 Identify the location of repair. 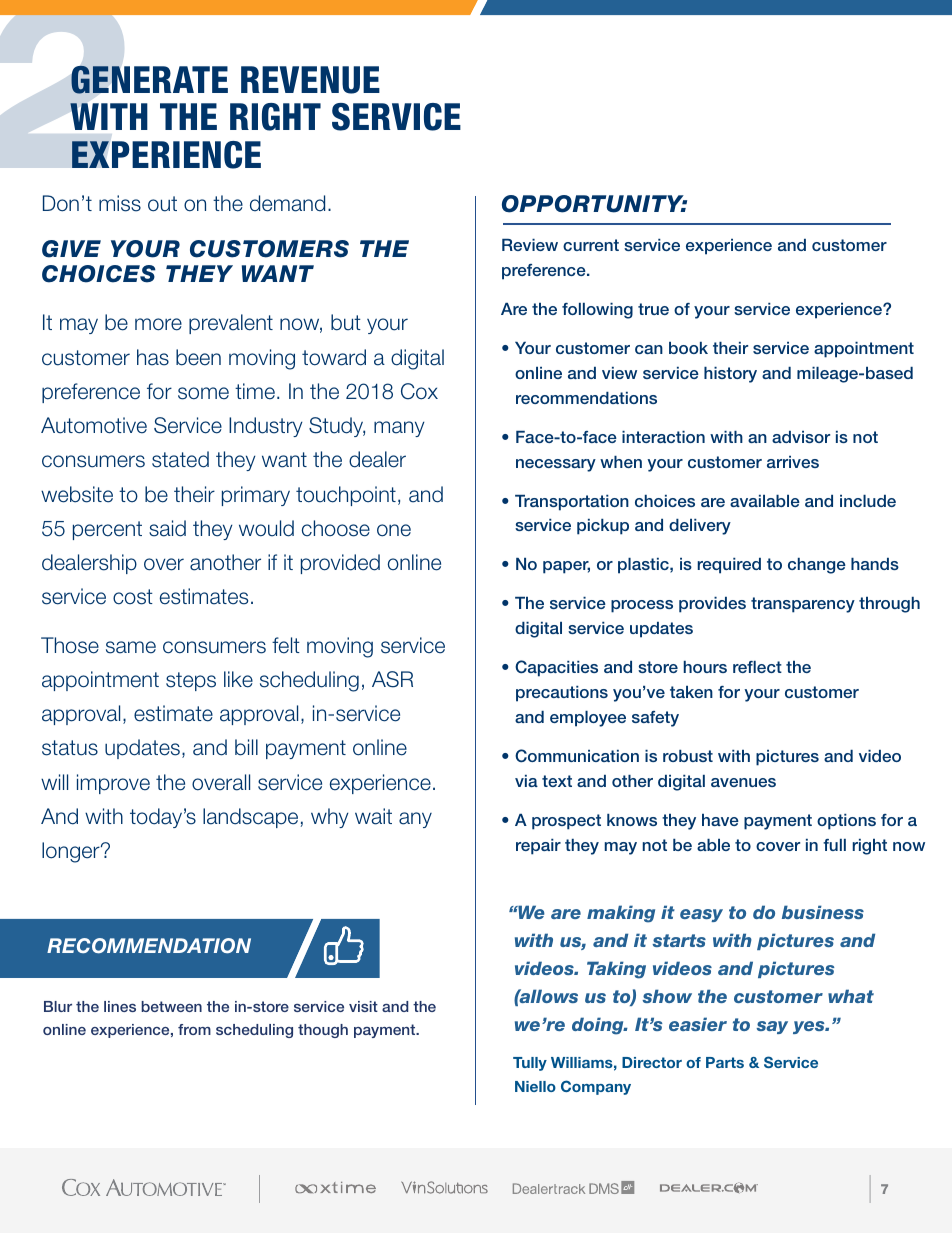
(538, 847).
